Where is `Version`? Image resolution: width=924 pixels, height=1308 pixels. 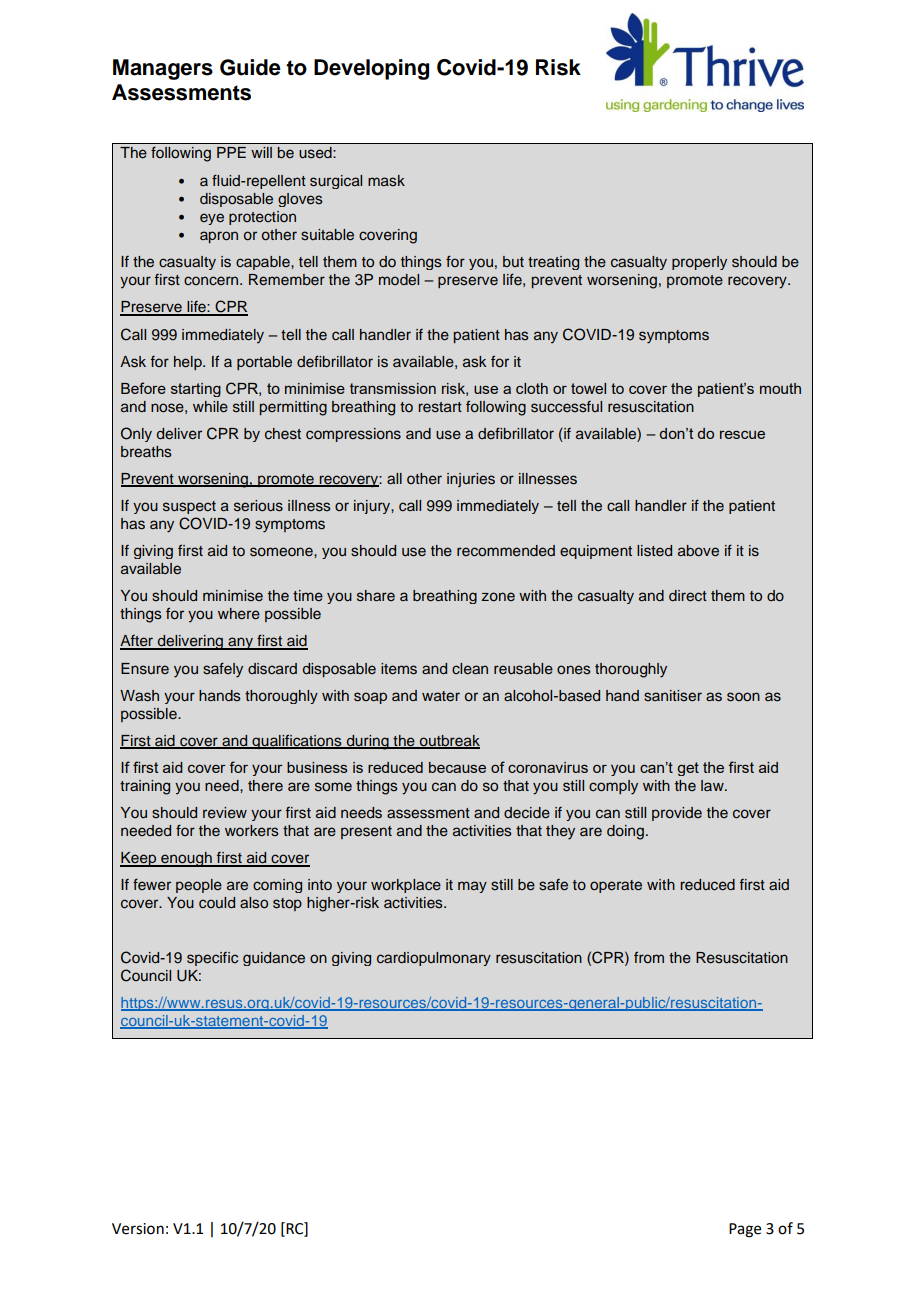
Version is located at coordinates (138, 1229).
